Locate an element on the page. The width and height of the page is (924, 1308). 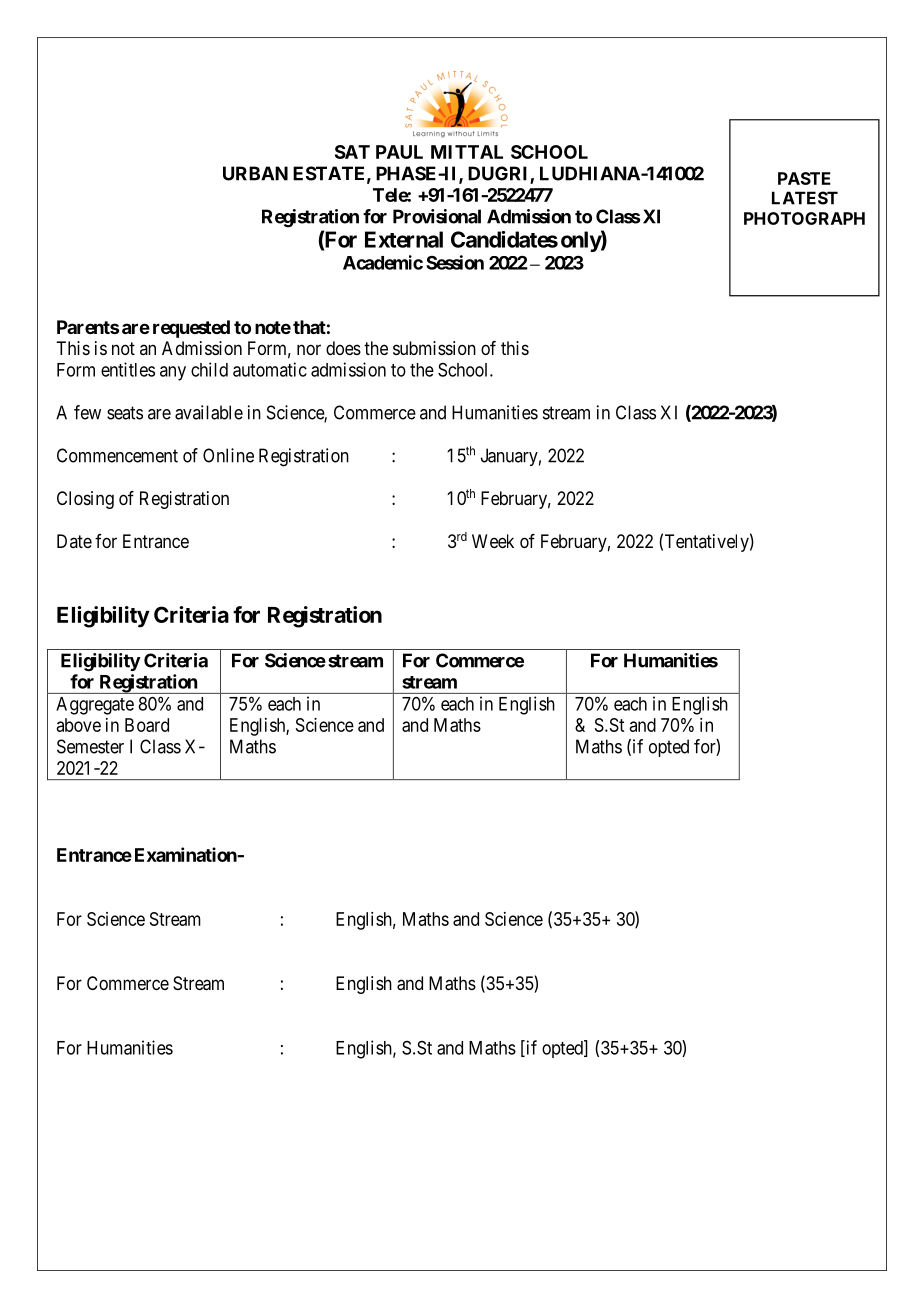
PASTE is located at coordinates (804, 178).
